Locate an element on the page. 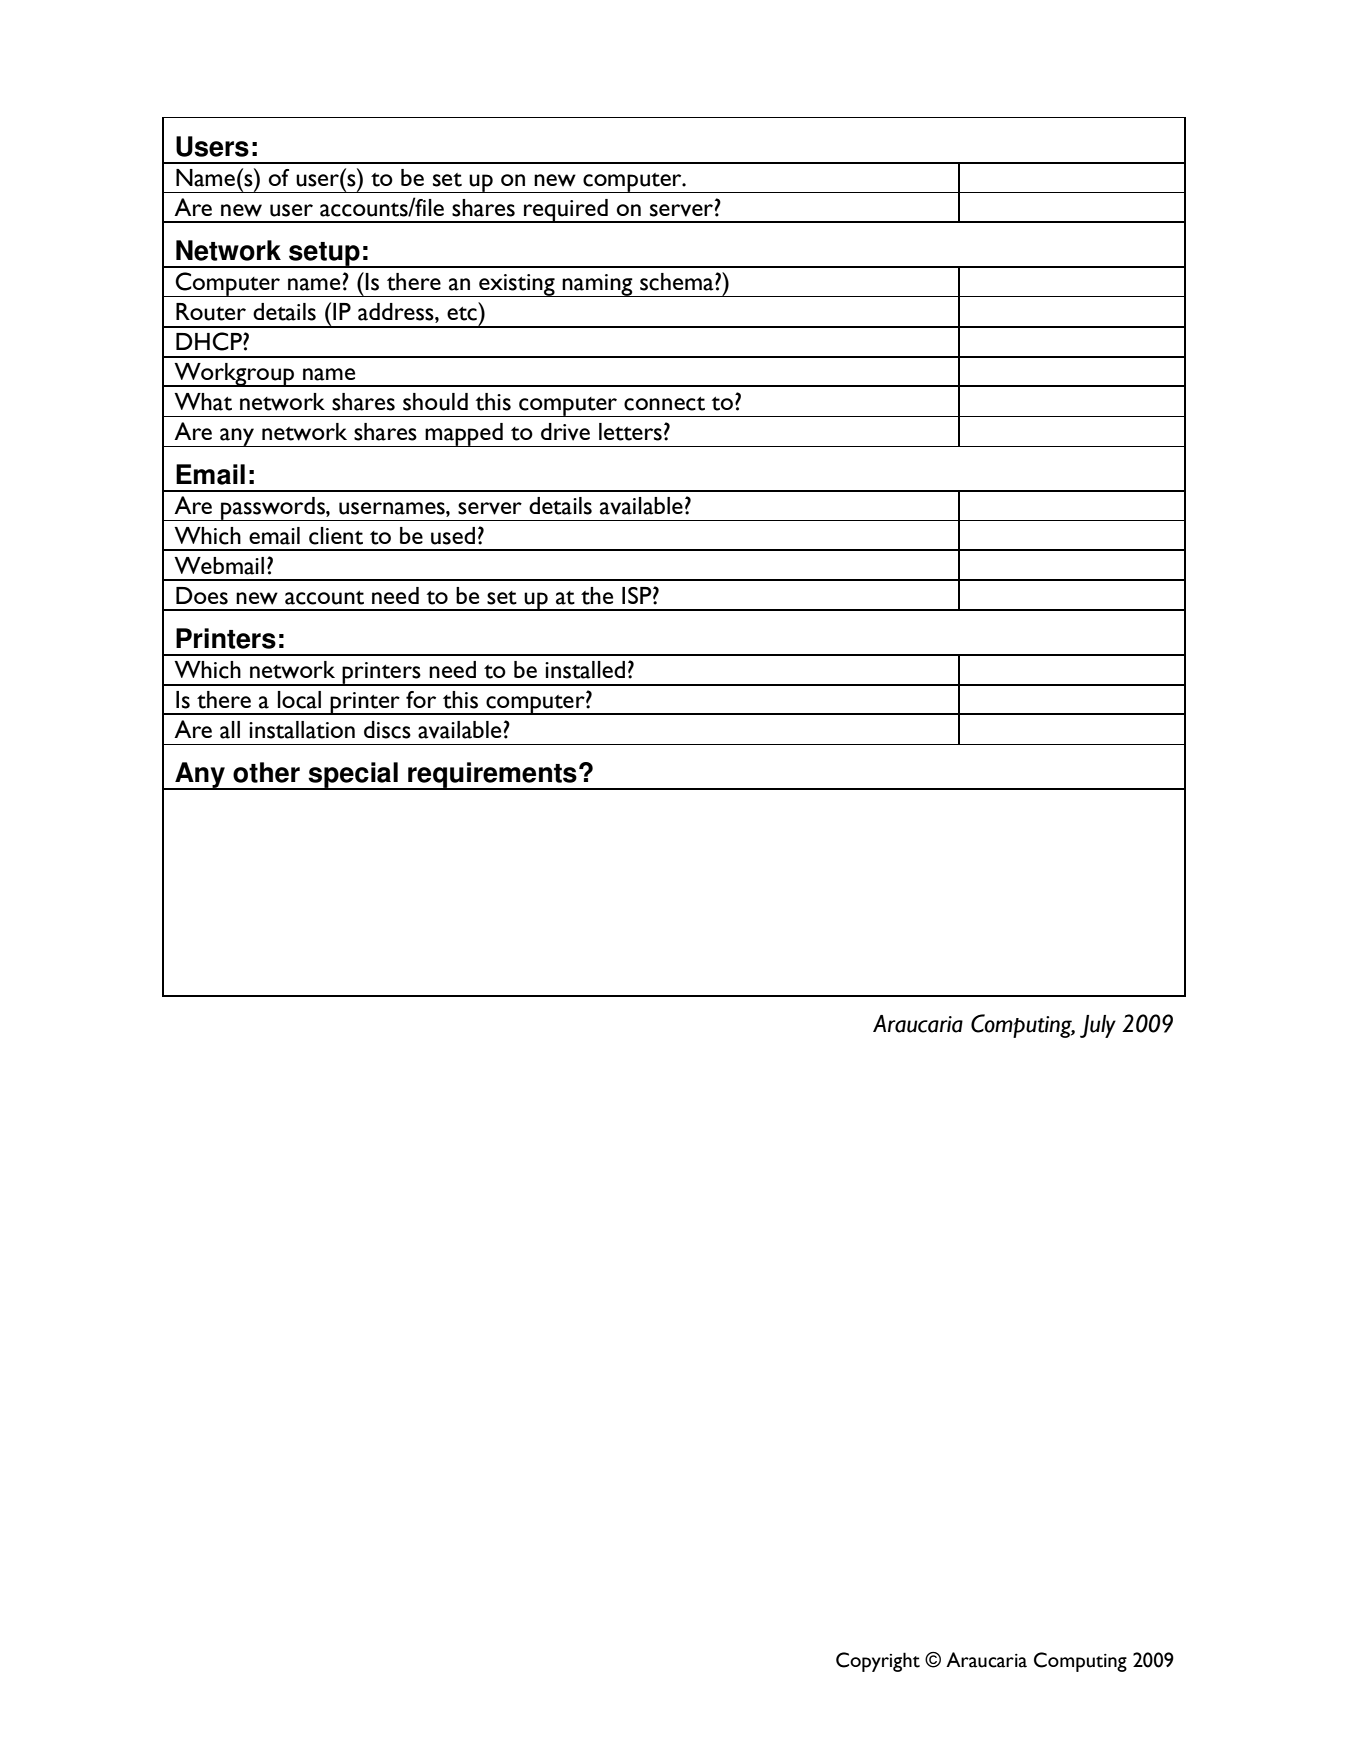 The width and height of the page is (1350, 1747). installed is located at coordinates (585, 670).
